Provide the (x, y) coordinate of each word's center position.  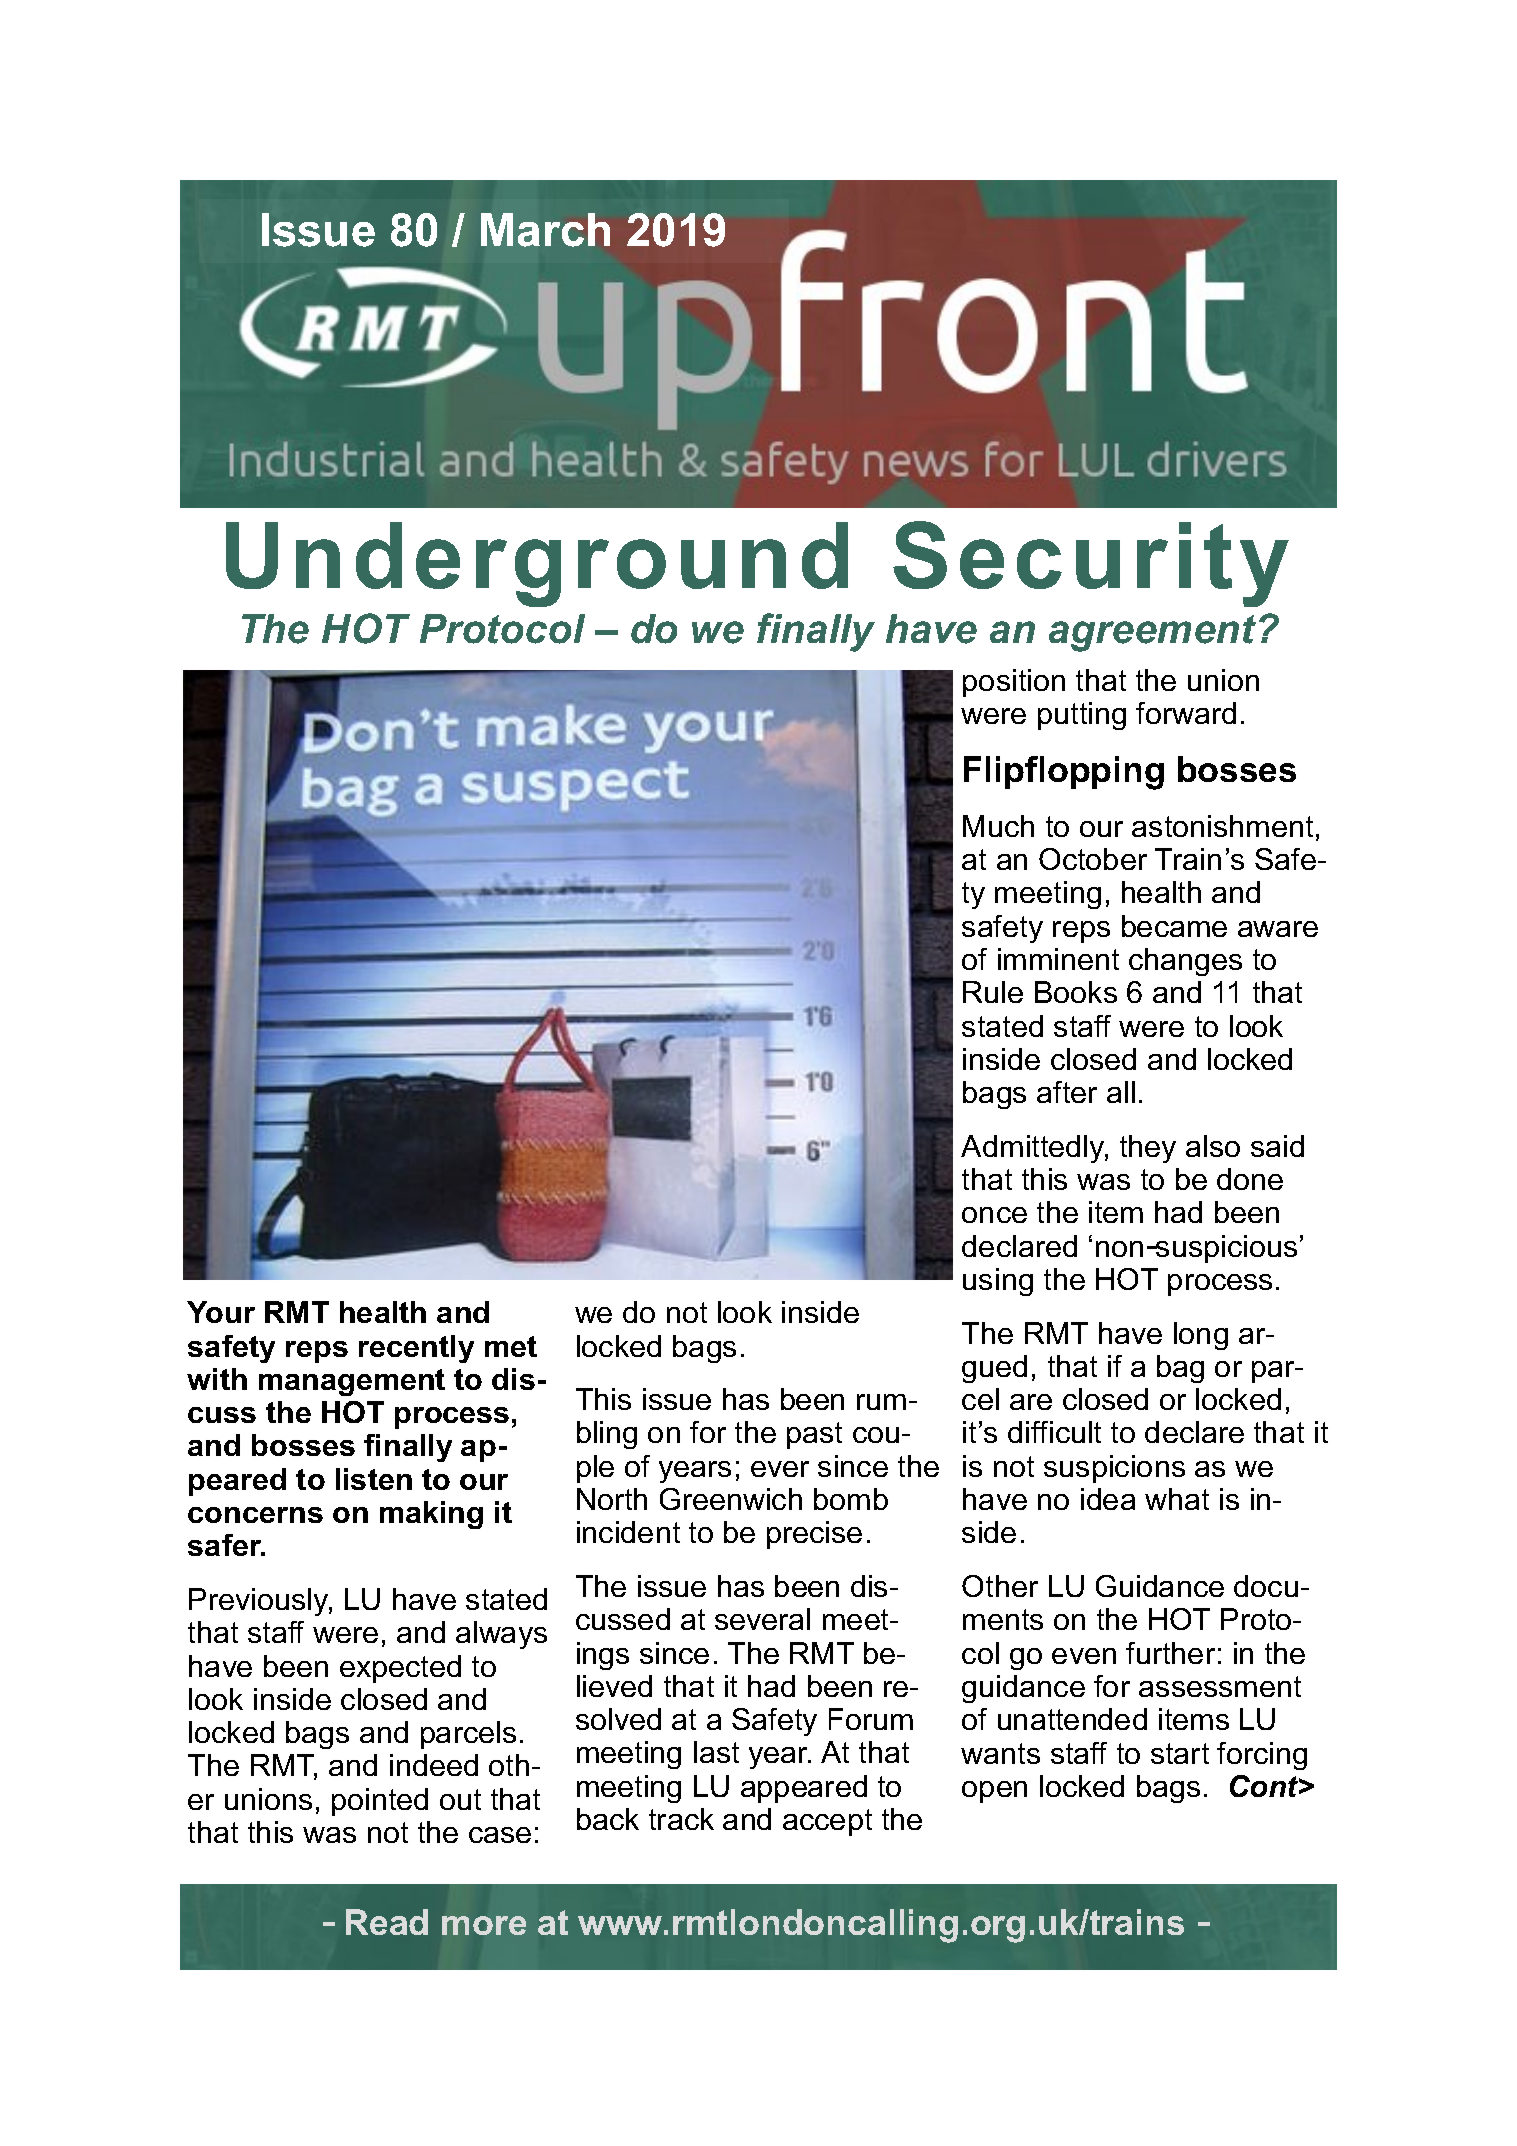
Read (387, 1922)
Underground (537, 564)
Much (998, 826)
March (545, 230)
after (1067, 1092)
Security (1091, 564)
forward (1186, 713)
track (681, 1819)
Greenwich (731, 1499)
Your (221, 1312)
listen (374, 1479)
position (1014, 683)
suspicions (1114, 1469)
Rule (993, 992)
